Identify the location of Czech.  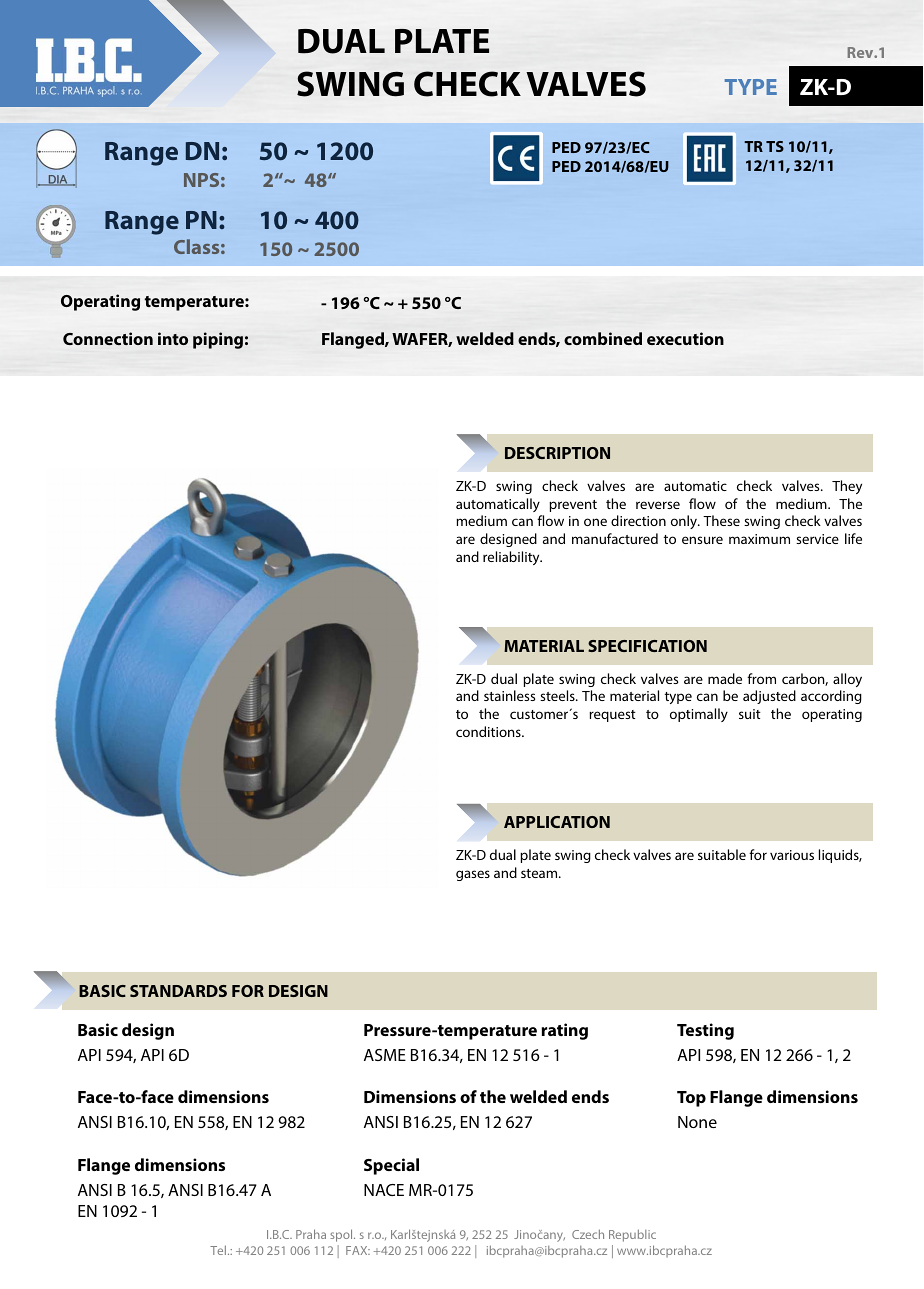
(588, 1234).
